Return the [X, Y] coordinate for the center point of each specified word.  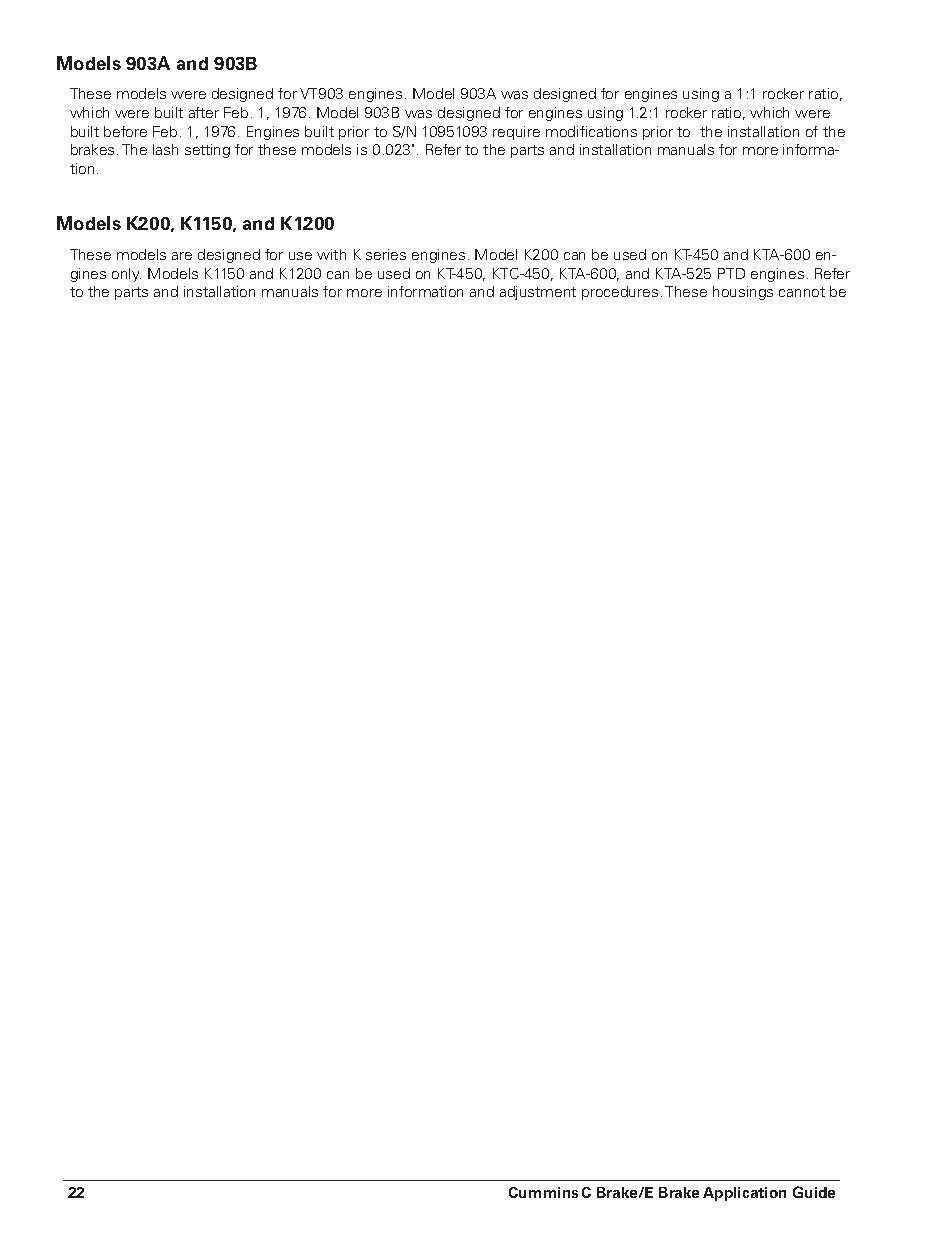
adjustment [538, 293]
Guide [814, 1192]
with [331, 254]
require [516, 133]
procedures [620, 293]
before [125, 131]
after [204, 112]
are [182, 256]
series [386, 254]
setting [207, 151]
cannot [802, 292]
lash [165, 149]
